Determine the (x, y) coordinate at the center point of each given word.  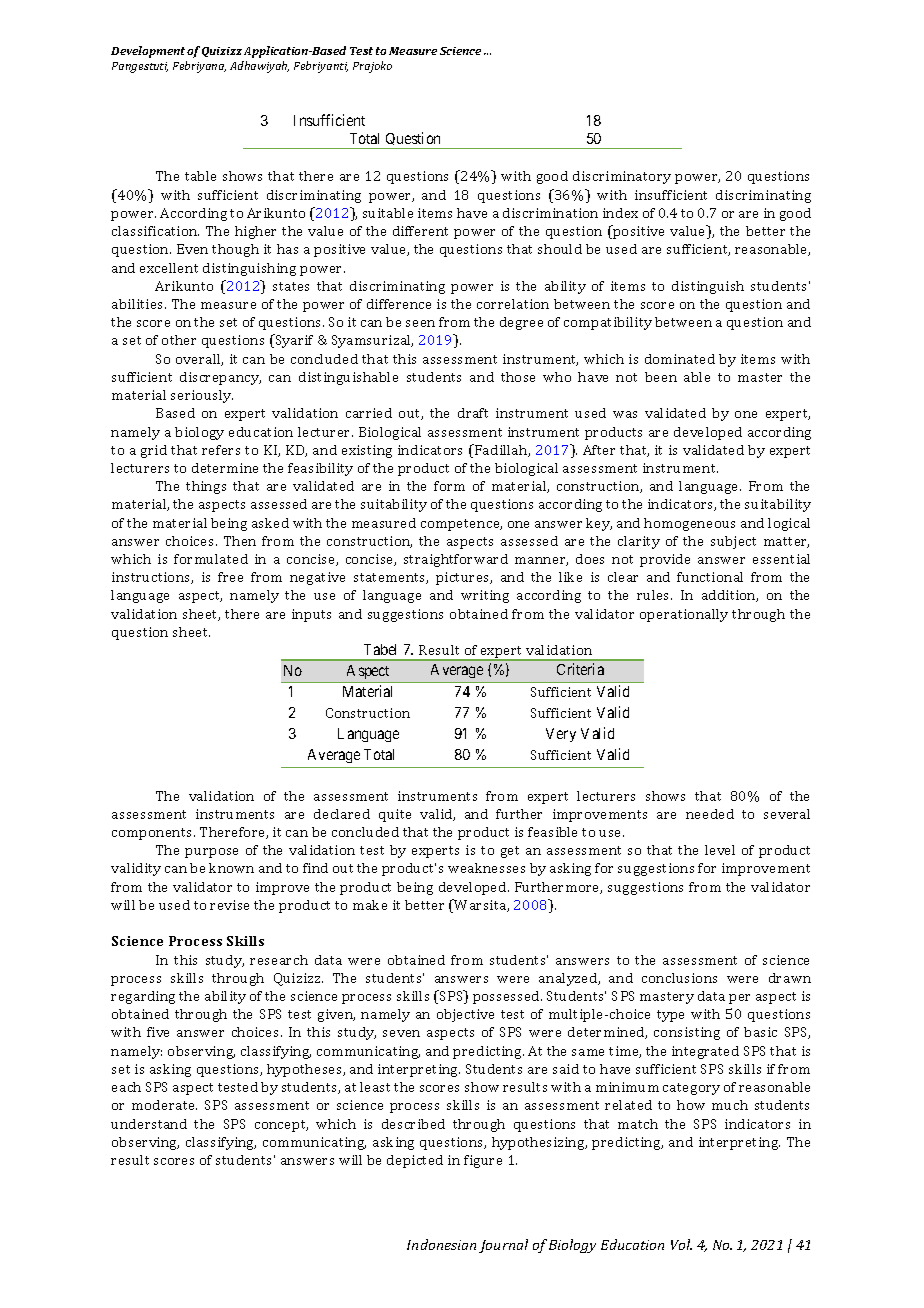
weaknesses (486, 868)
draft (473, 413)
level (720, 850)
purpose (211, 853)
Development (148, 52)
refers (221, 450)
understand (149, 1124)
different (420, 231)
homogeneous (689, 524)
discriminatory (622, 177)
